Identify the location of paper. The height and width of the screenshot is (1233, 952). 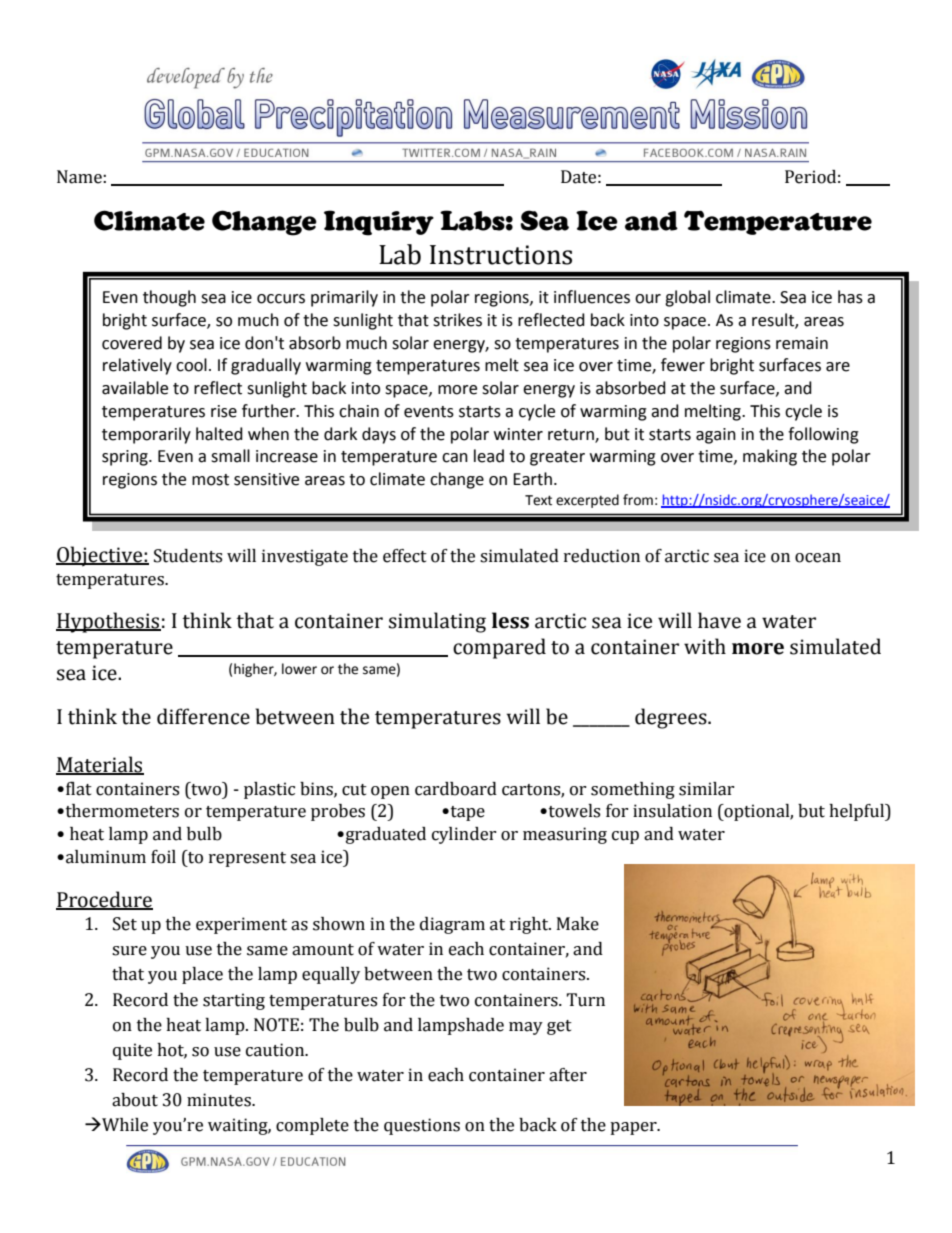
(634, 1128).
